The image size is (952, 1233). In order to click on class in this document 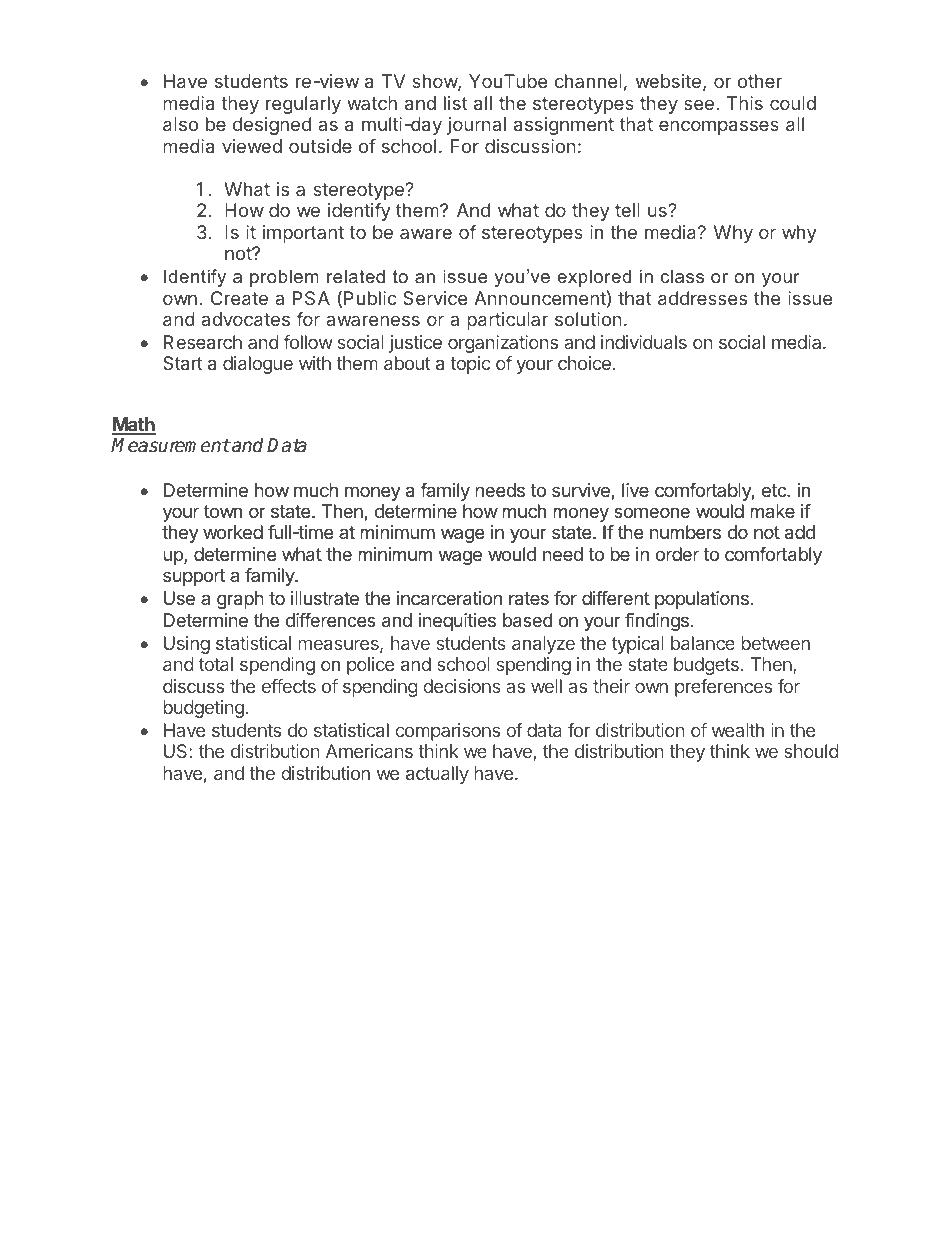, I will do `click(682, 276)`.
